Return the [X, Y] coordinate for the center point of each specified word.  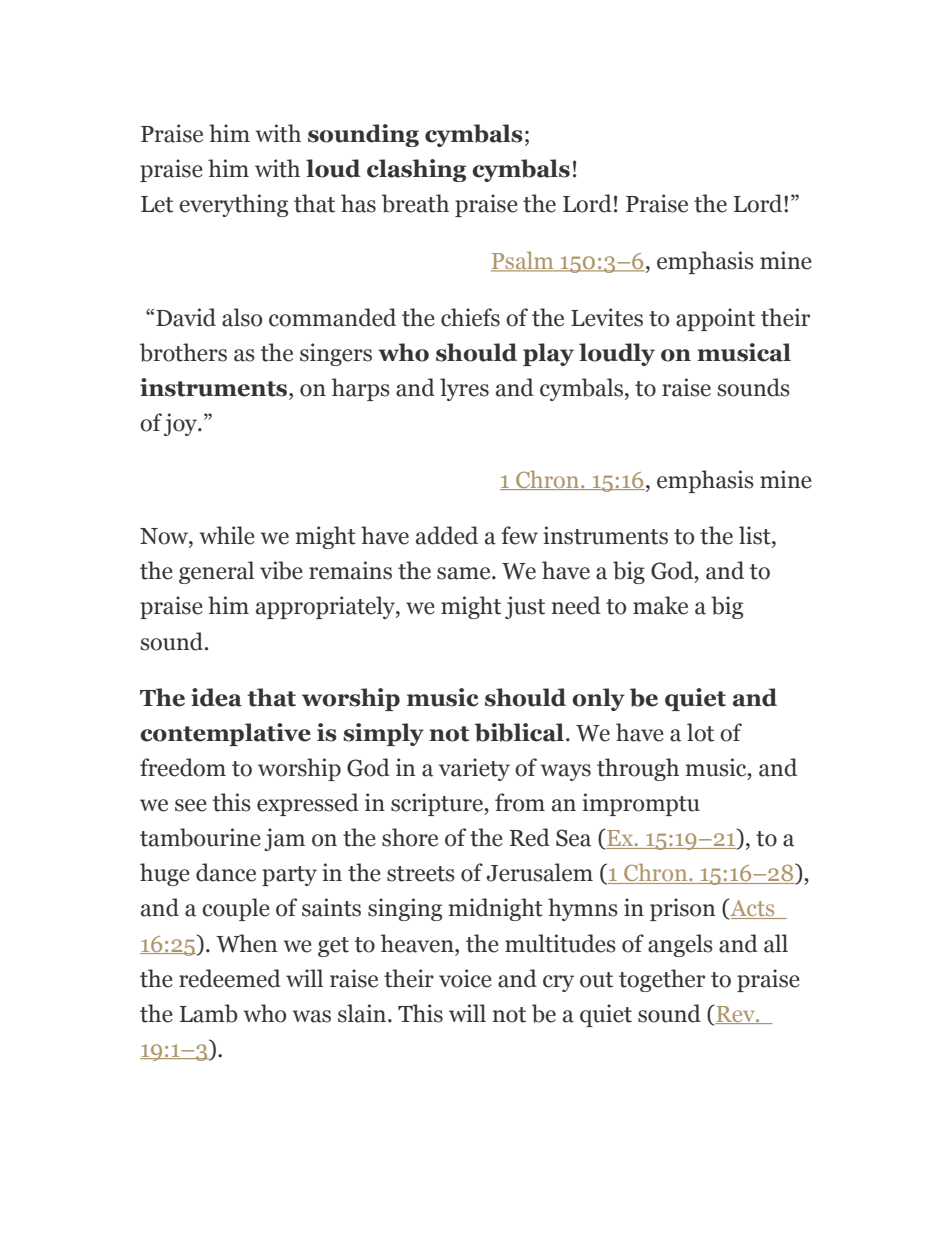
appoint [715, 319]
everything [233, 205]
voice [465, 978]
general [216, 572]
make [660, 605]
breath [415, 203]
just [525, 607]
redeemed [230, 978]
